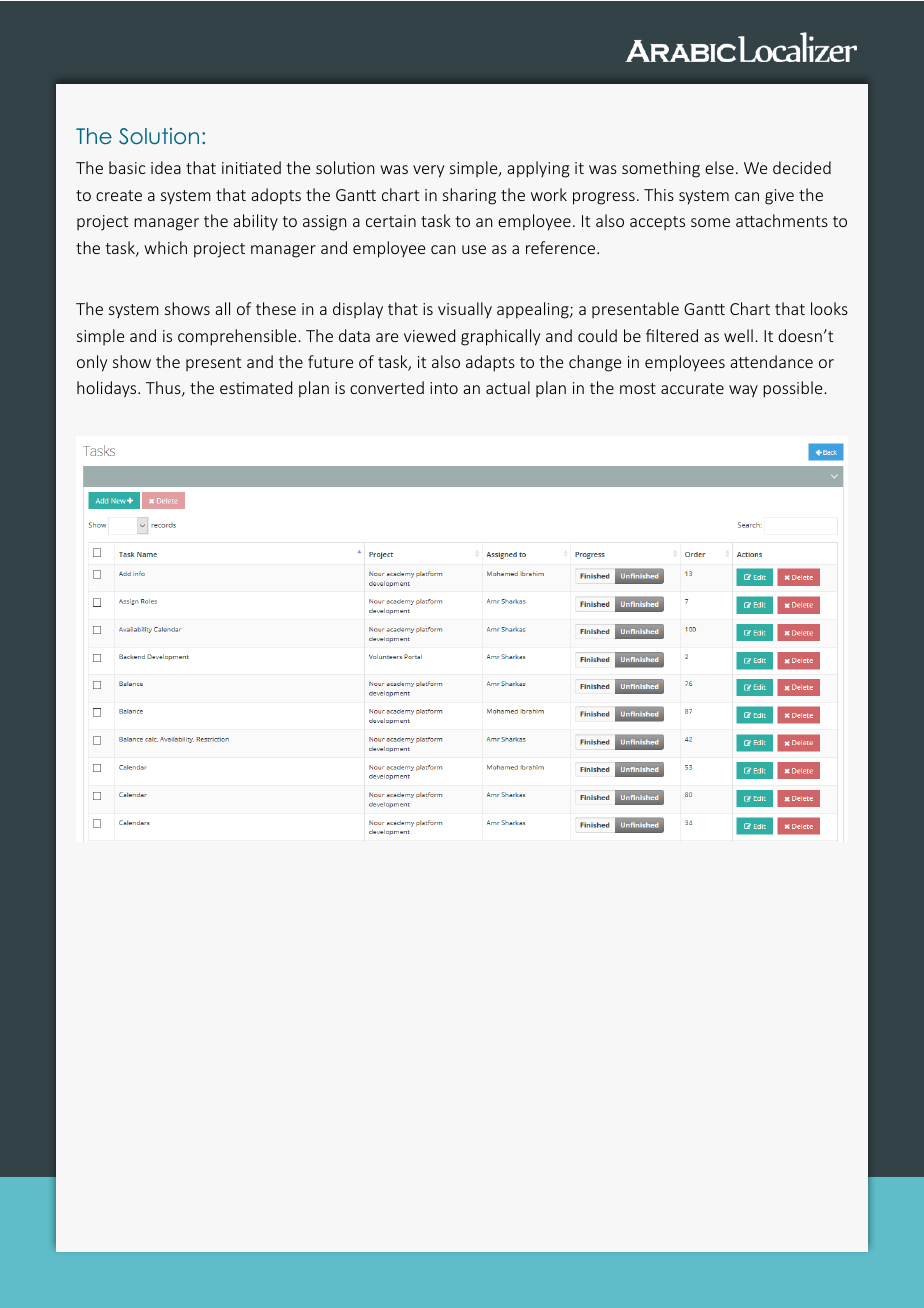 Image resolution: width=924 pixels, height=1308 pixels. What do you see at coordinates (465, 310) in the screenshot?
I see `visually` at bounding box center [465, 310].
